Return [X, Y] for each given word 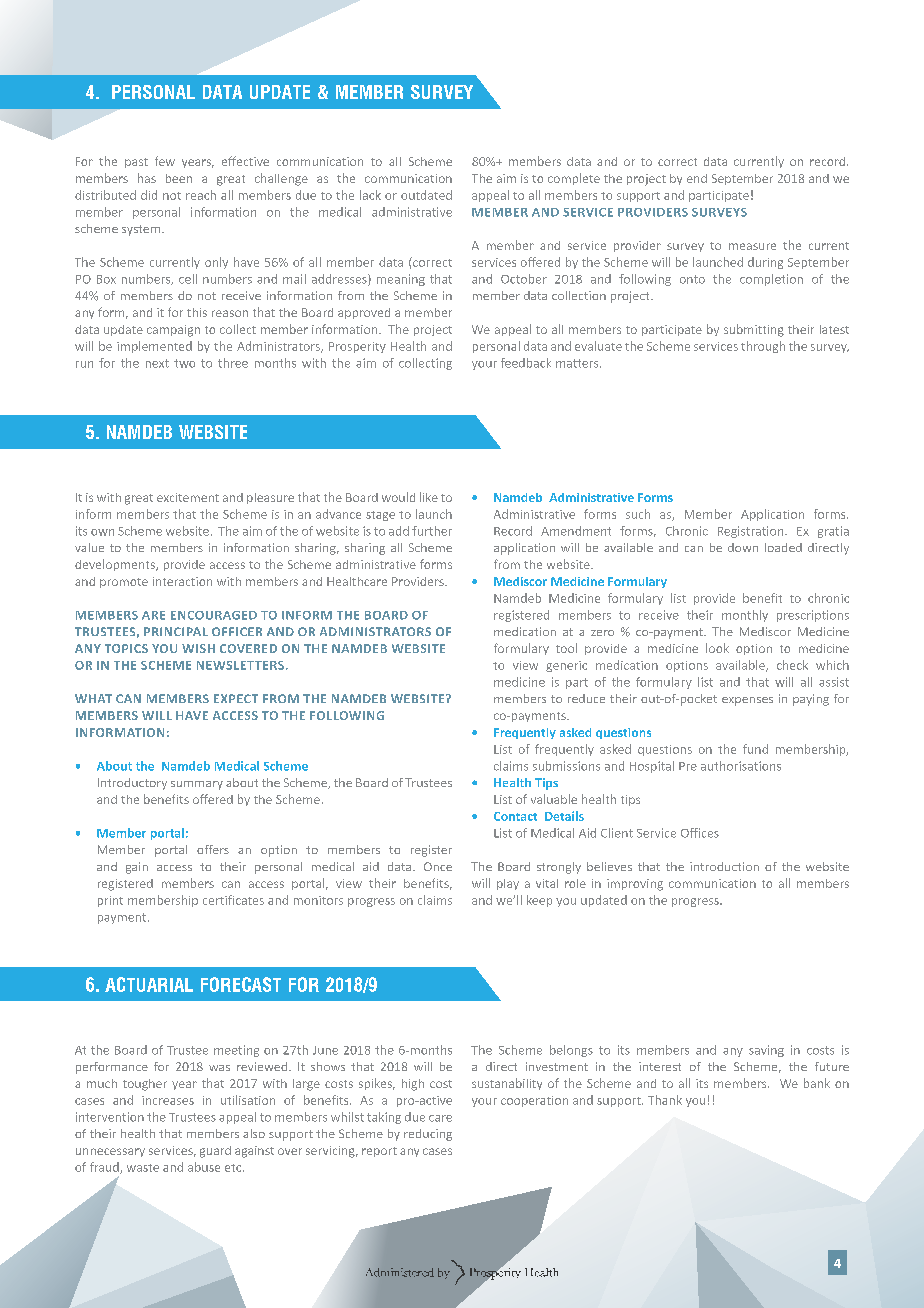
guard [215, 1152]
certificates [233, 900]
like [429, 497]
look [717, 648]
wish [198, 648]
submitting [754, 330]
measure [752, 246]
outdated [426, 195]
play [508, 884]
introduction [724, 866]
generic [566, 666]
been [179, 178]
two [184, 363]
